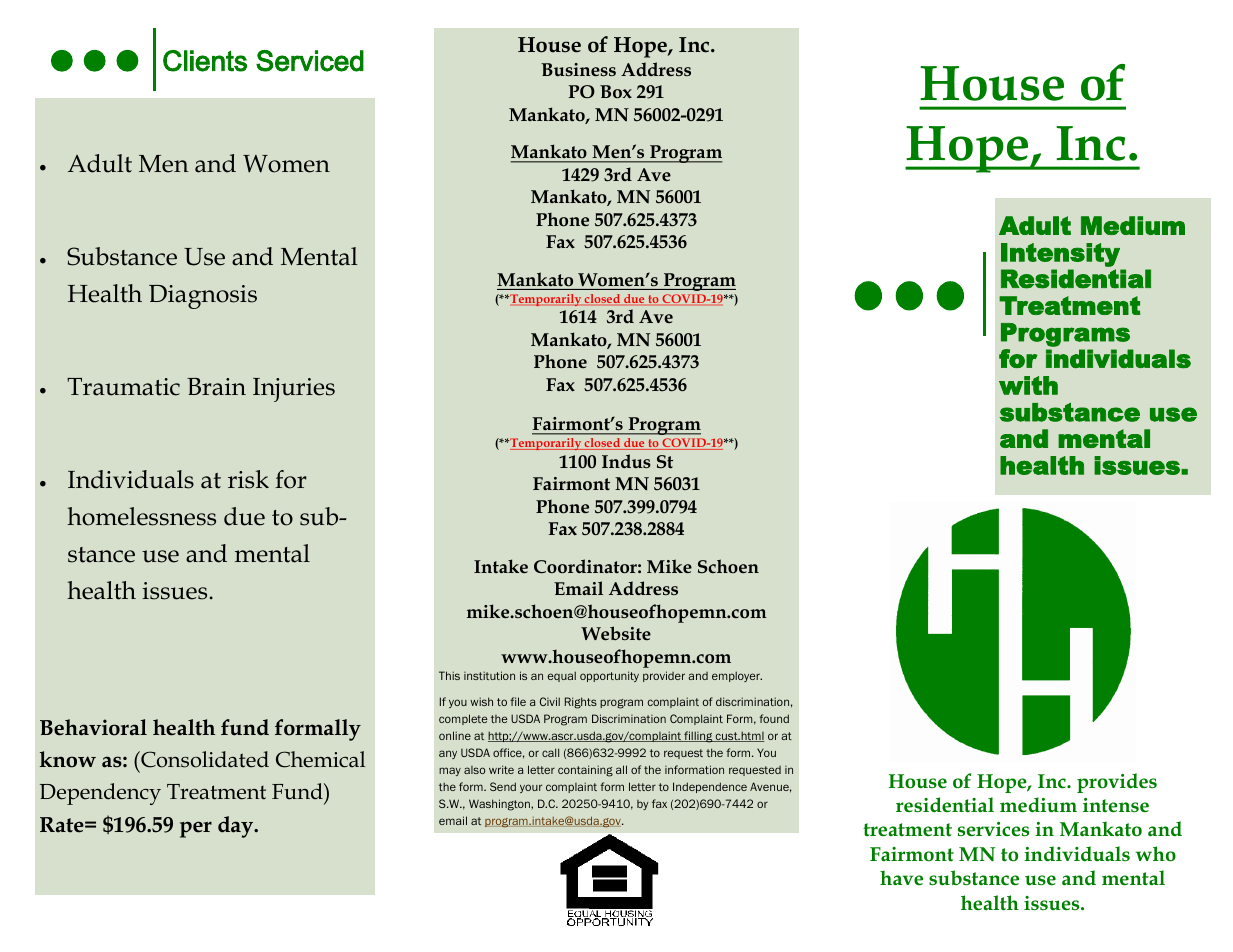 This screenshot has height=952, width=1233. I want to click on per, so click(196, 829).
